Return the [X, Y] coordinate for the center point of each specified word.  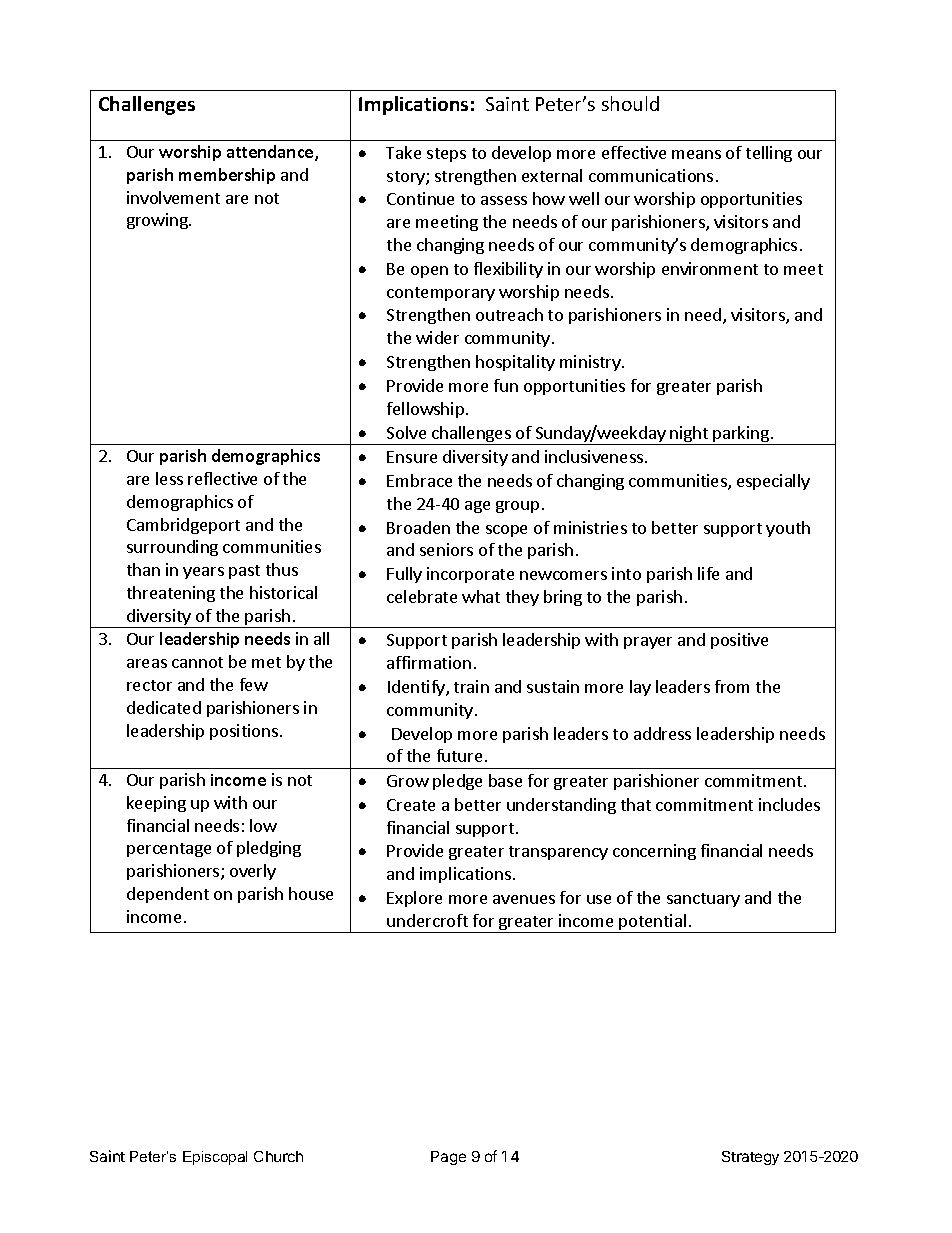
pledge [457, 782]
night [689, 435]
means [696, 154]
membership [227, 176]
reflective [222, 478]
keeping [156, 804]
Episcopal [215, 1158]
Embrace [419, 480]
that [636, 804]
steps [446, 155]
